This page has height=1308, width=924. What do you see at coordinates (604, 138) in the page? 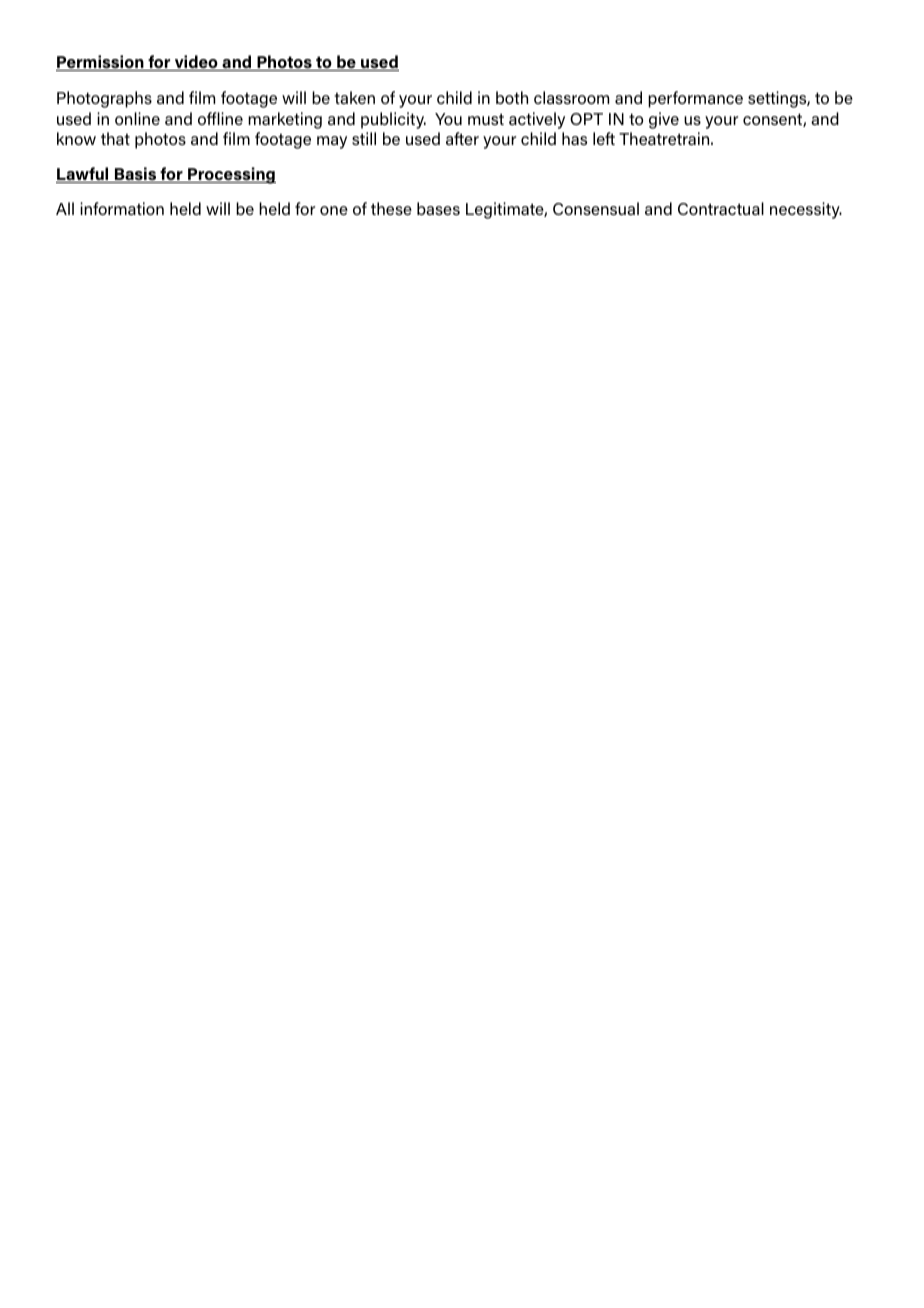
I see `left` at bounding box center [604, 138].
